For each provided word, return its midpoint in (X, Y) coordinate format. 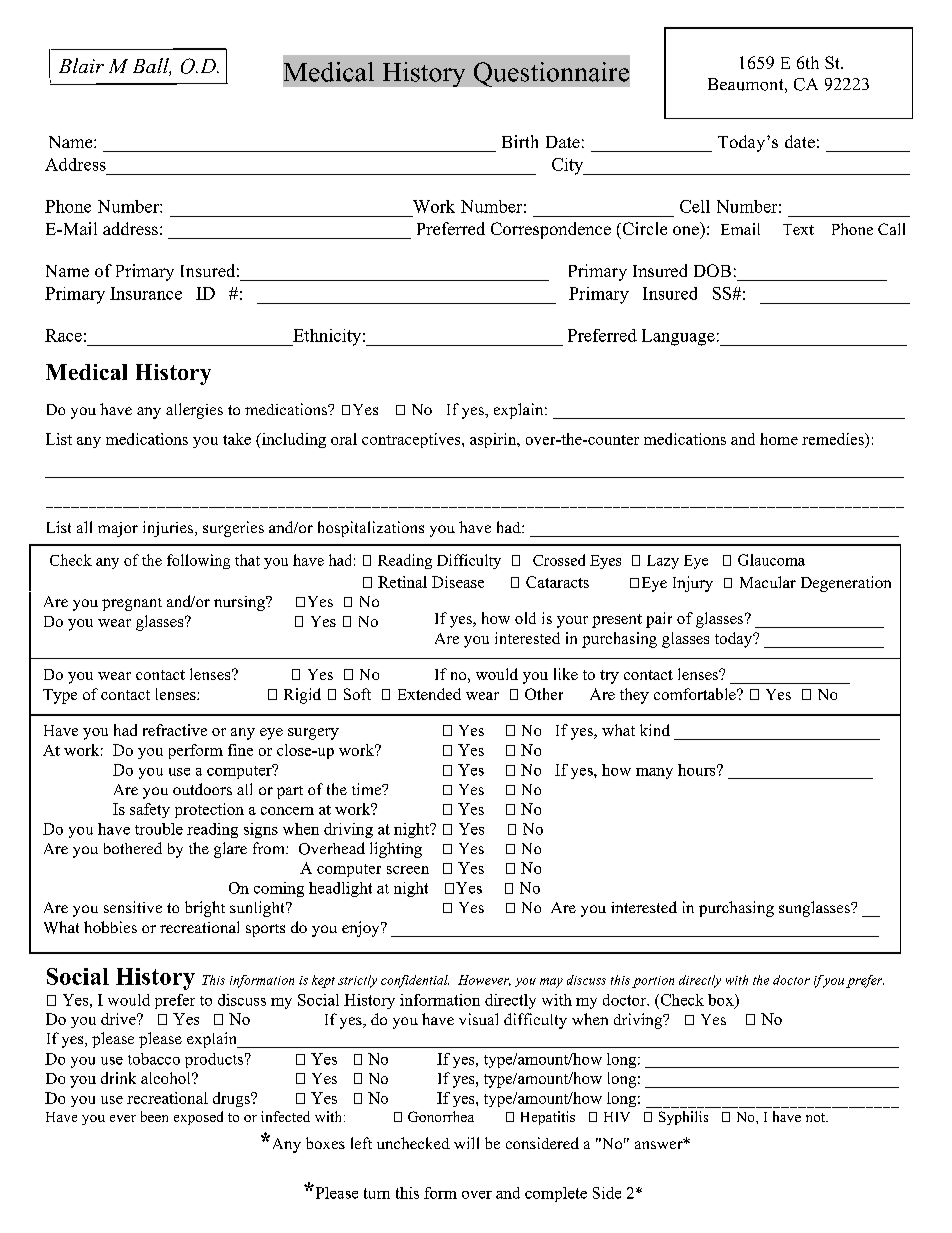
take (237, 439)
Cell (695, 206)
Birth (520, 141)
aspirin (494, 440)
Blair (81, 65)
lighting (396, 850)
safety (150, 810)
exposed (198, 1118)
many (654, 773)
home (779, 439)
